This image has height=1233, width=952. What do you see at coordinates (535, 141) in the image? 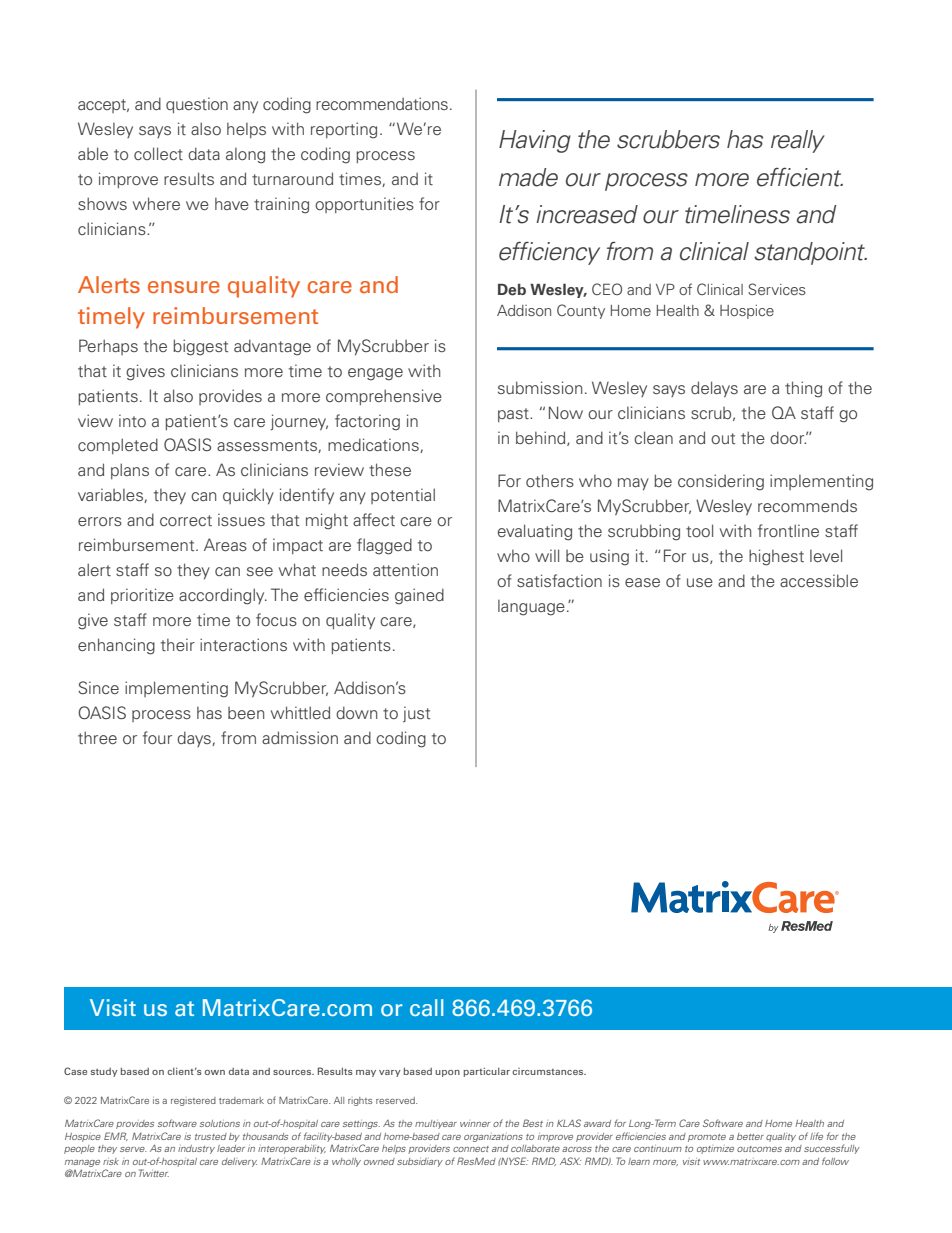
I see `Having` at bounding box center [535, 141].
